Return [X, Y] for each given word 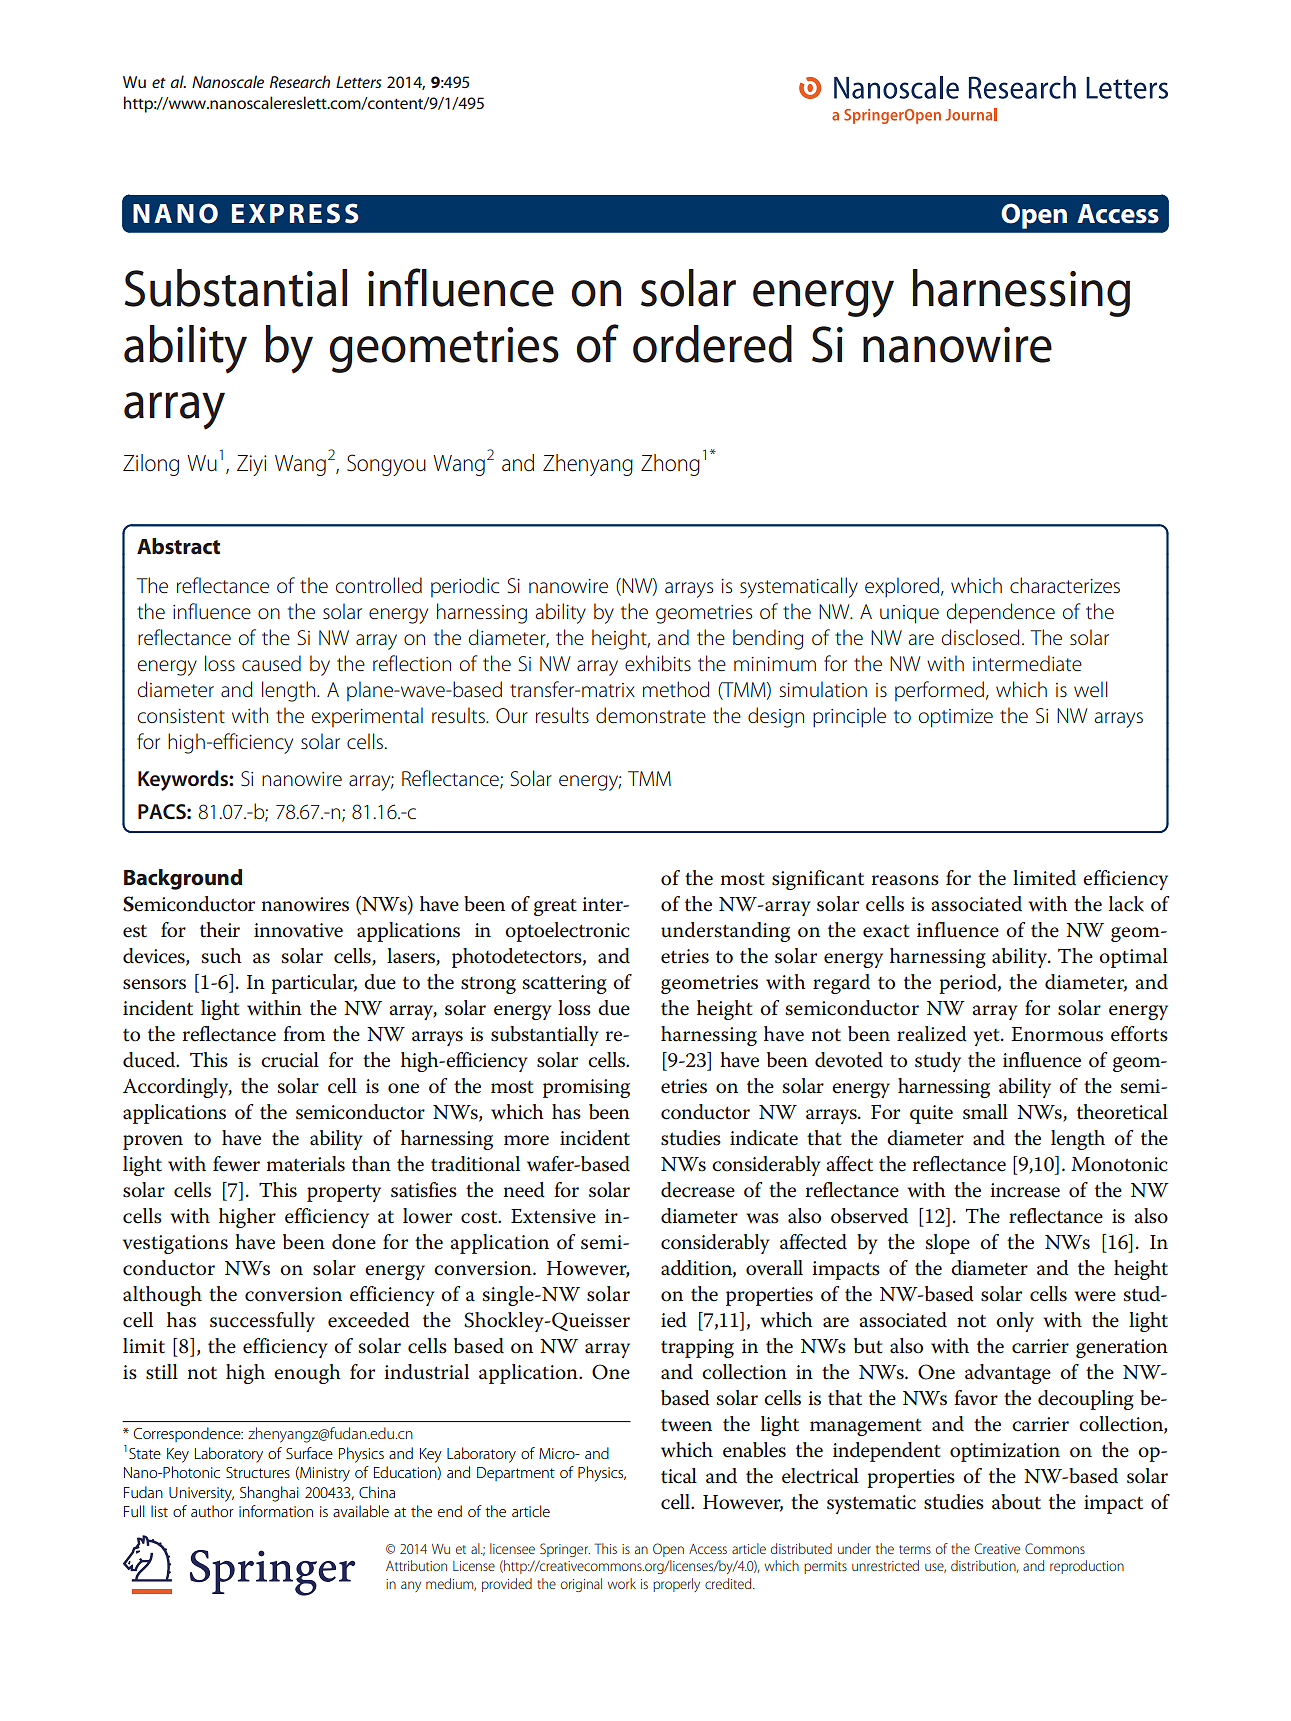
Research [300, 81]
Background [183, 879]
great [555, 907]
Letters [359, 82]
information [276, 1511]
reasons [905, 880]
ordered [712, 344]
